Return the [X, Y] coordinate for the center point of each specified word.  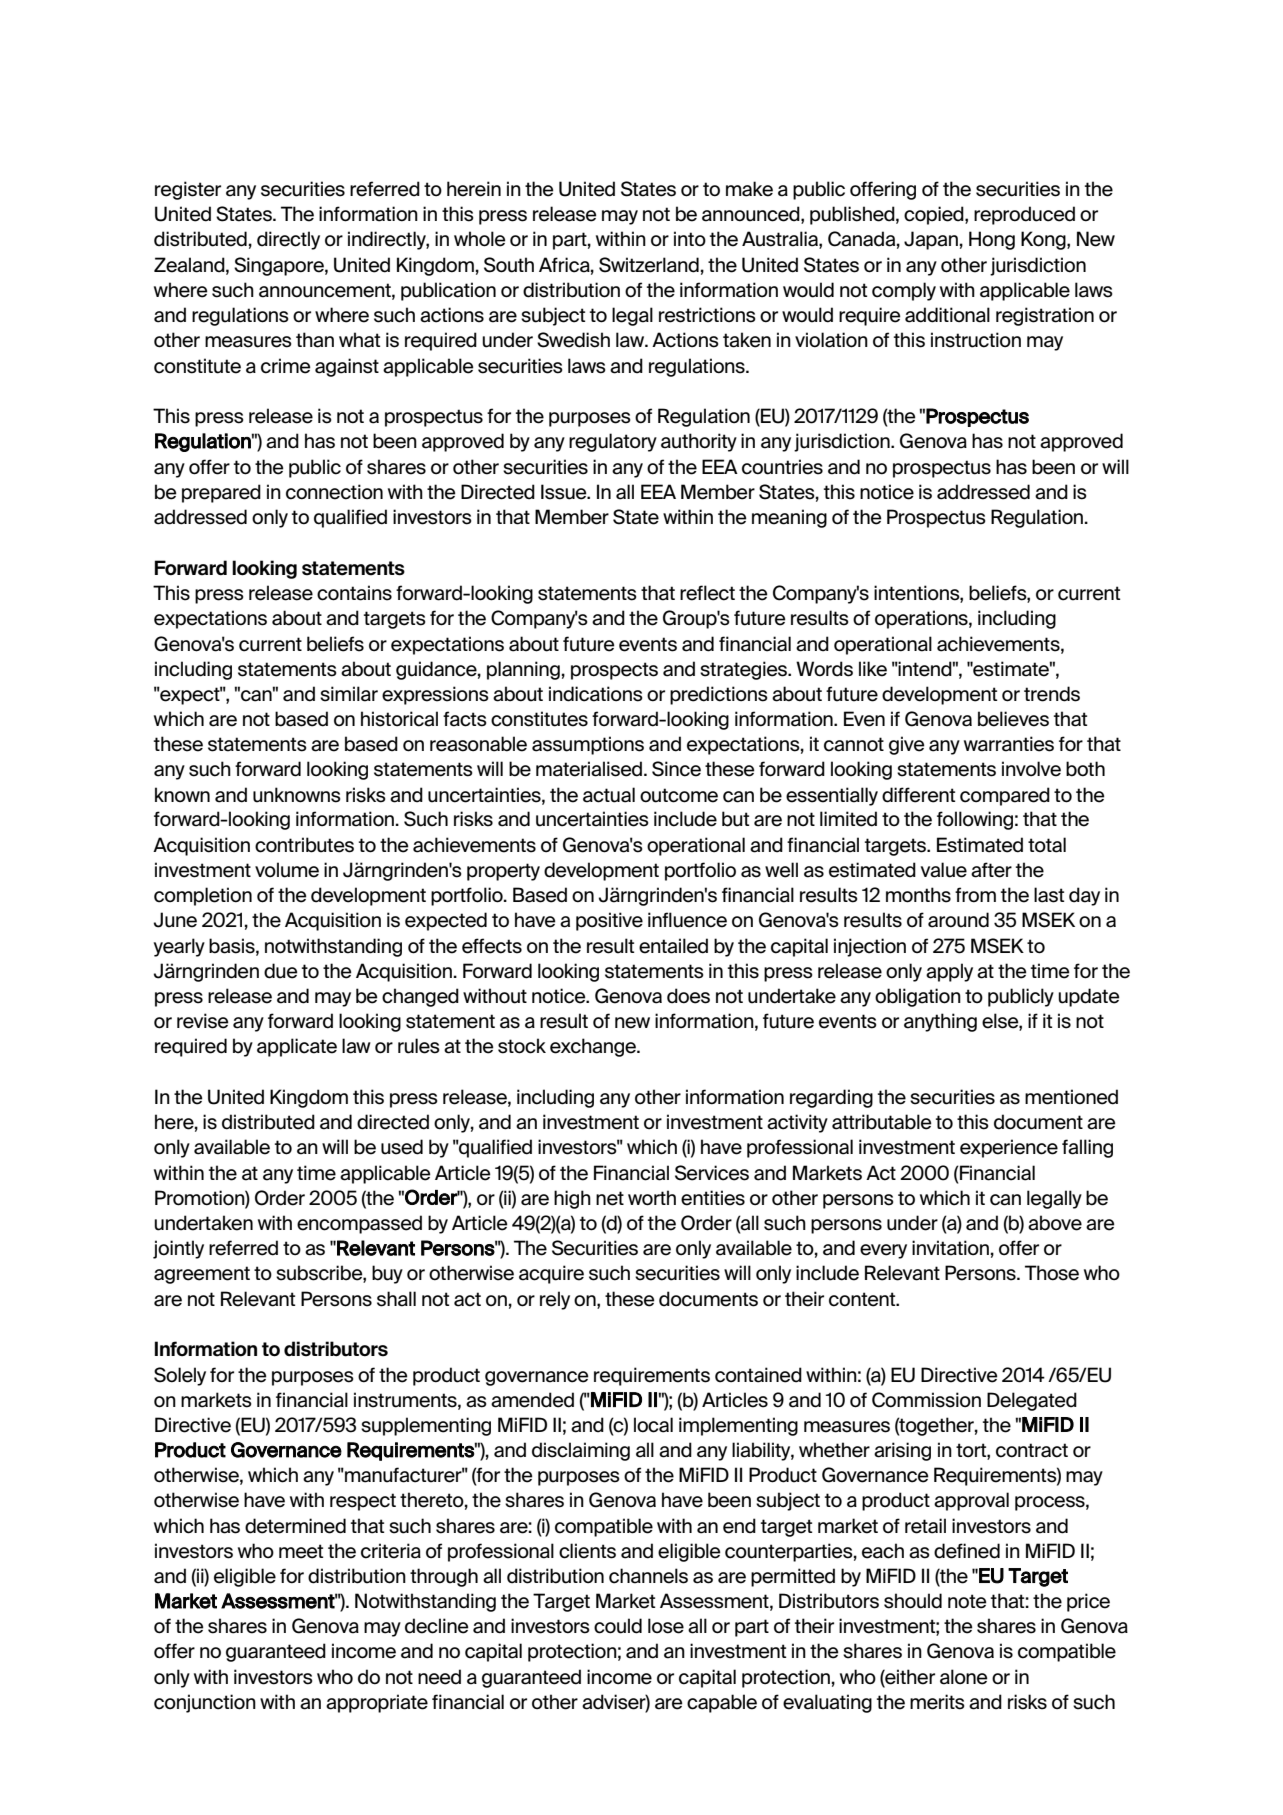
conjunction [205, 1703]
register [188, 190]
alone [964, 1677]
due [281, 971]
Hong [992, 240]
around [958, 920]
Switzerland [649, 265]
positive [609, 921]
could [618, 1626]
